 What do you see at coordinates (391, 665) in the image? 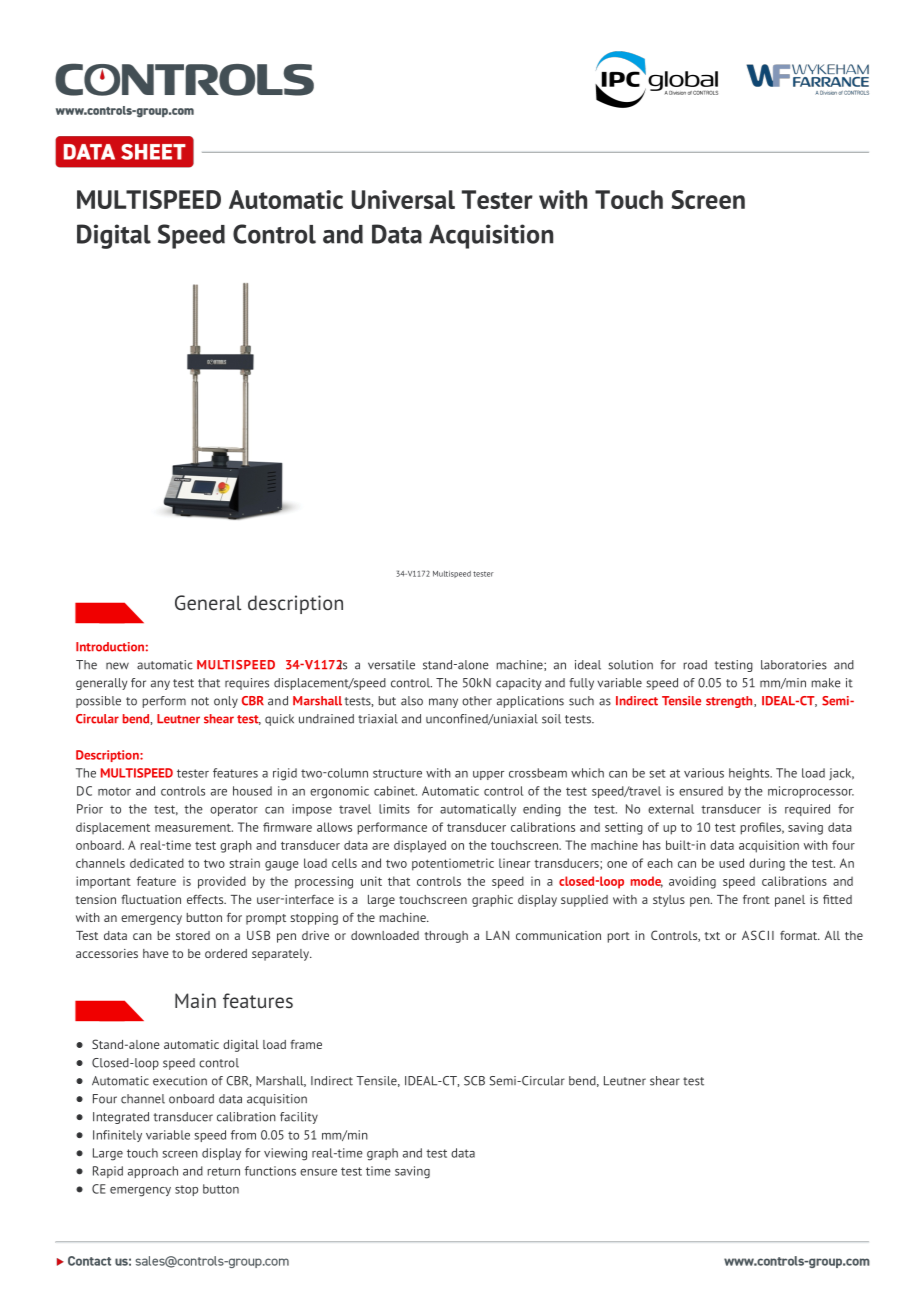
I see `versatile` at bounding box center [391, 665].
